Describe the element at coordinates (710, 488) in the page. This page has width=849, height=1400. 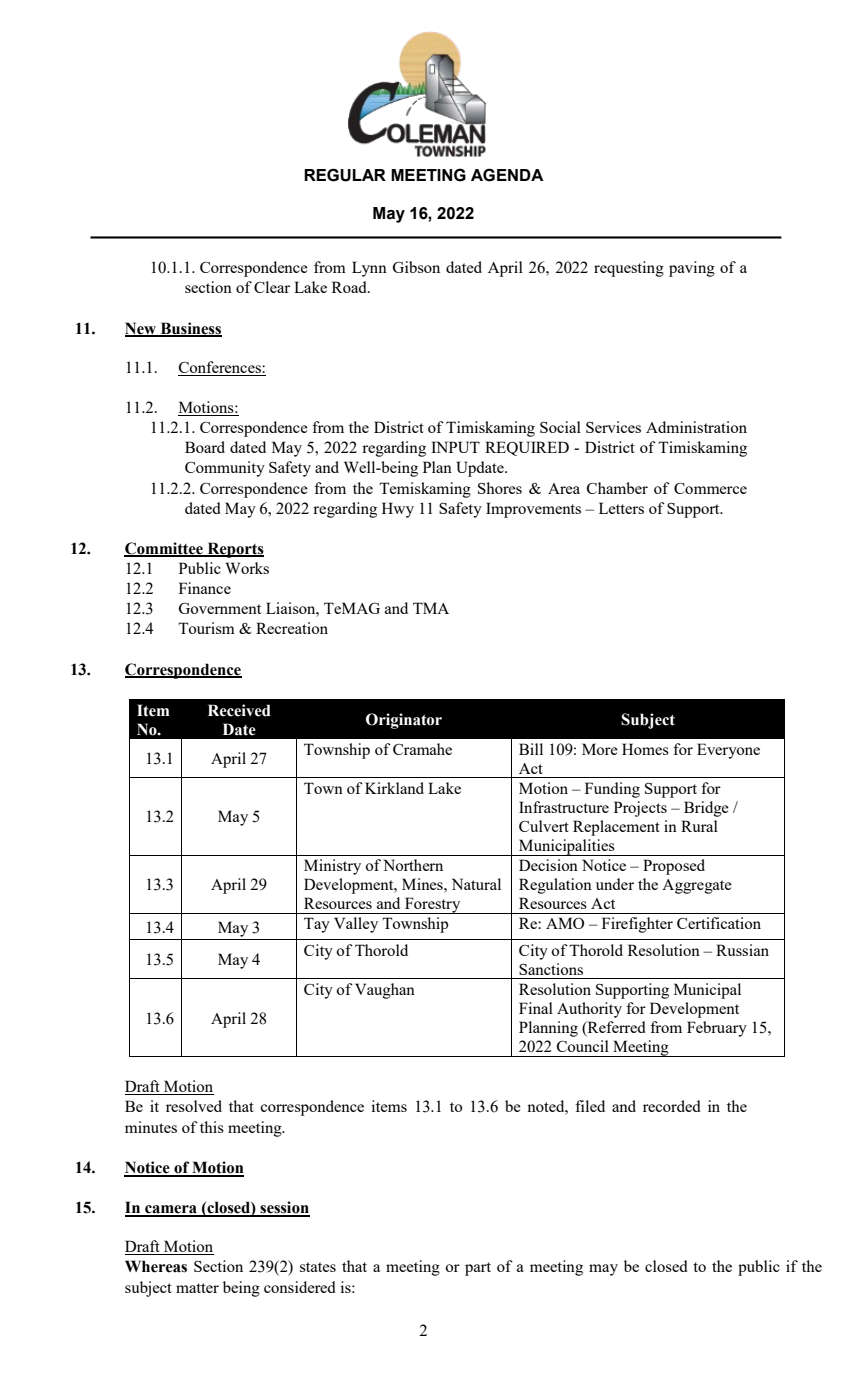
I see `Commerce` at that location.
